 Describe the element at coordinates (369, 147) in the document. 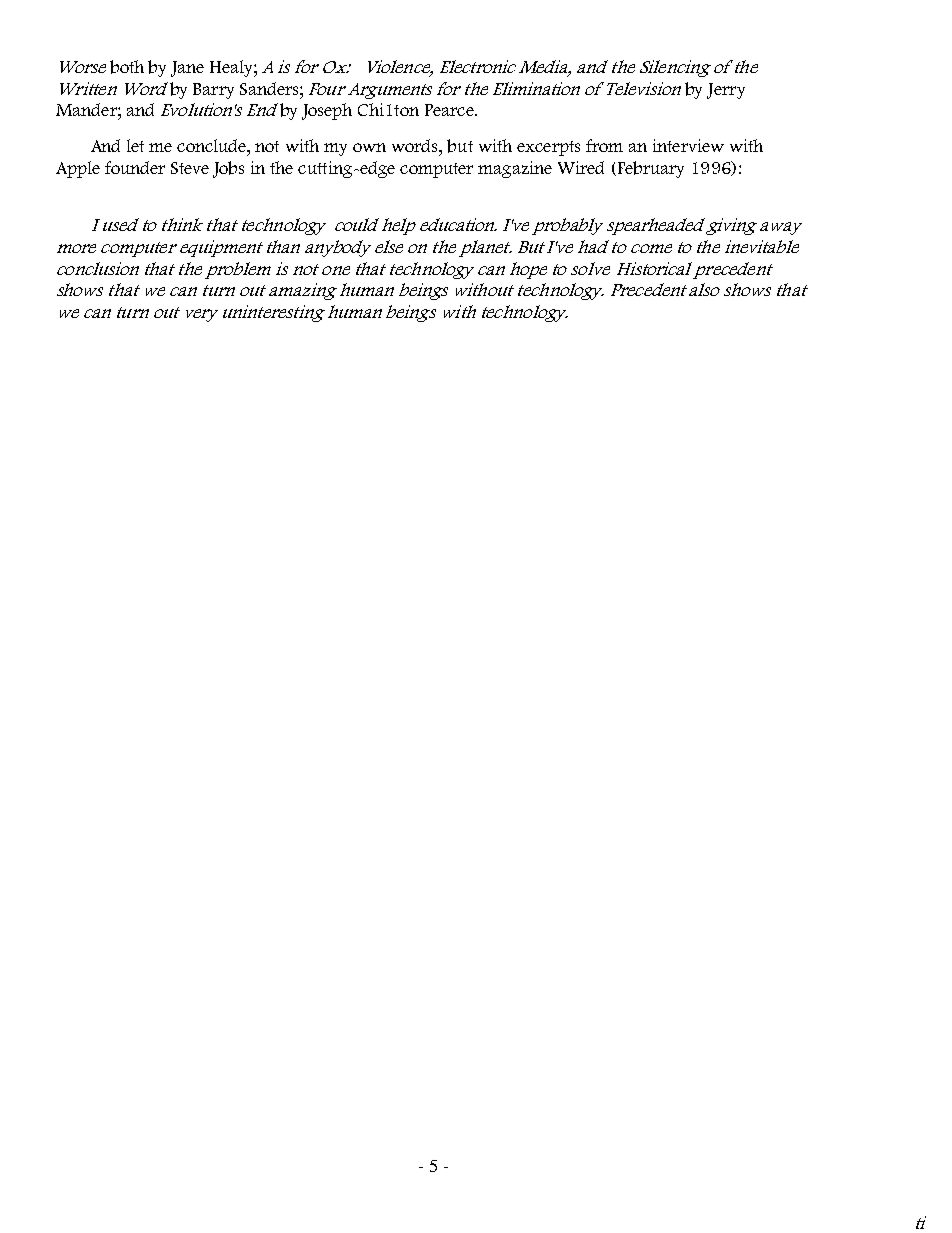

I see `own` at that location.
